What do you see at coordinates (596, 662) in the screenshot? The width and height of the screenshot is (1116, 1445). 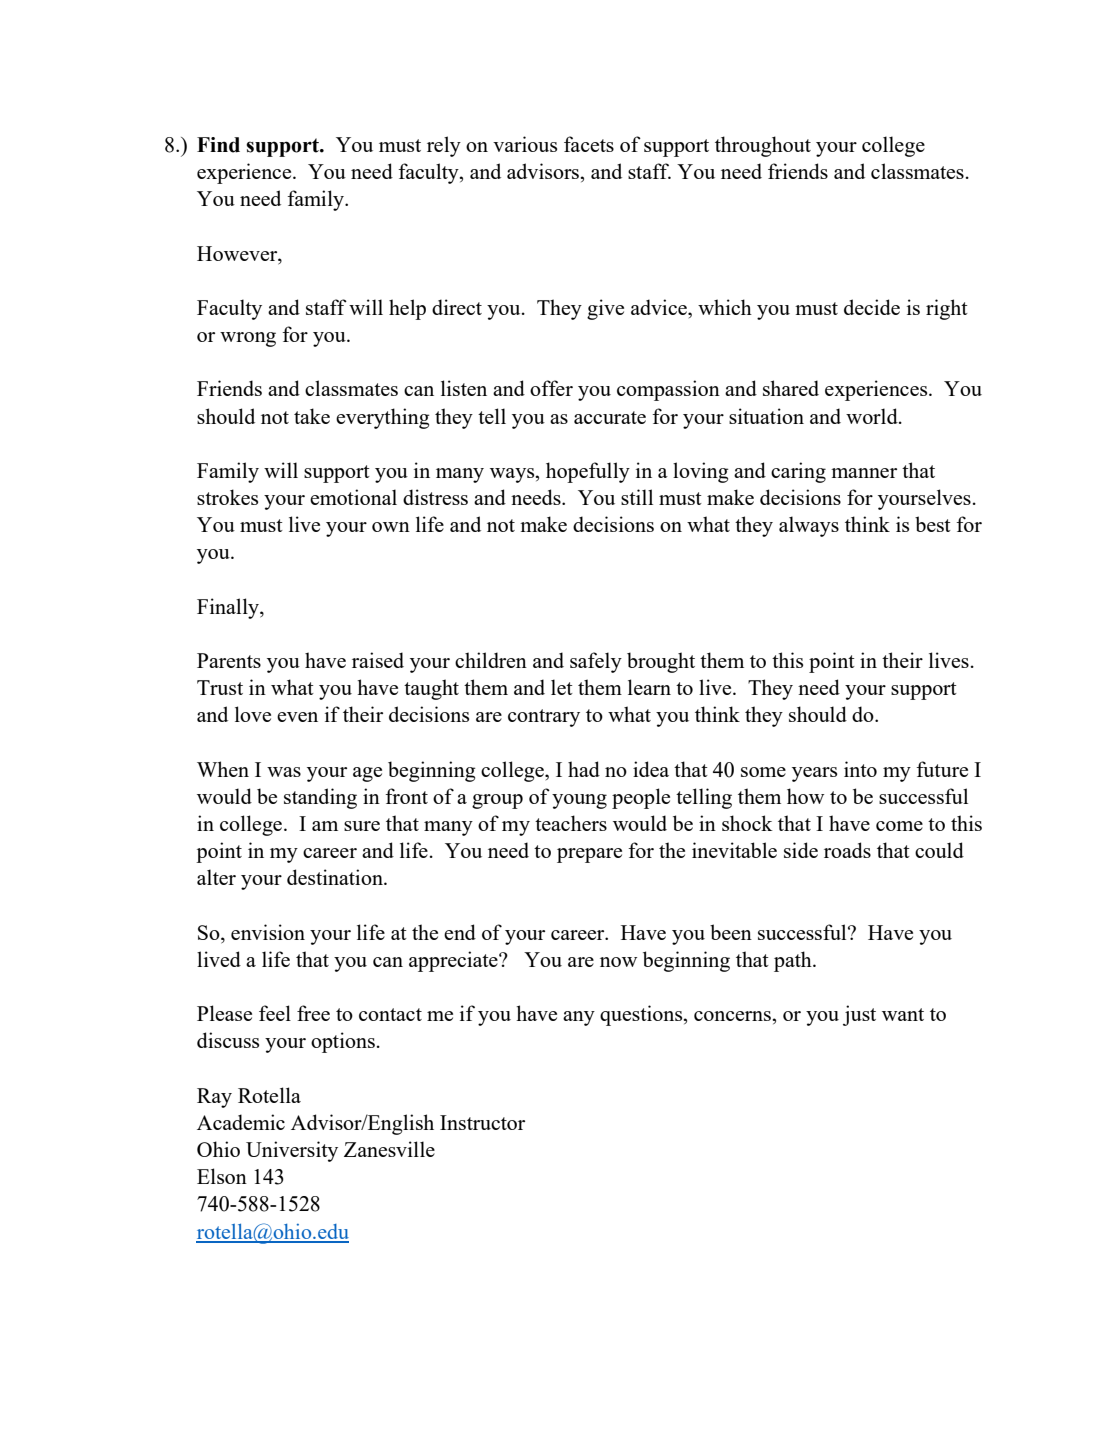 I see `safely` at bounding box center [596, 662].
